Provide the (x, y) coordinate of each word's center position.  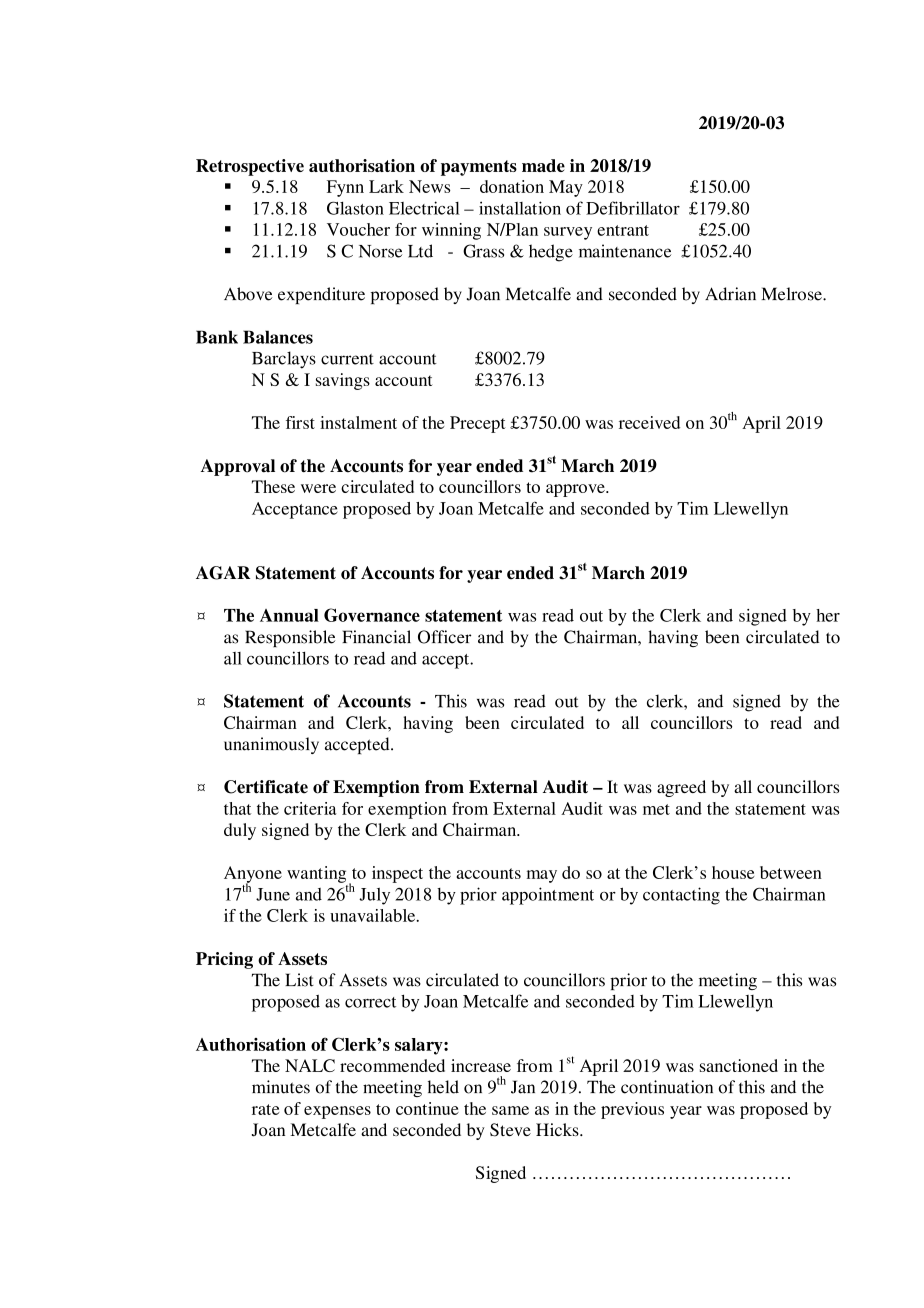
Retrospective (250, 167)
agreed (681, 788)
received (649, 422)
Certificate (266, 787)
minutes (281, 1087)
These (273, 486)
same (510, 1110)
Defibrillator (633, 208)
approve (576, 490)
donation (512, 186)
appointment (548, 896)
